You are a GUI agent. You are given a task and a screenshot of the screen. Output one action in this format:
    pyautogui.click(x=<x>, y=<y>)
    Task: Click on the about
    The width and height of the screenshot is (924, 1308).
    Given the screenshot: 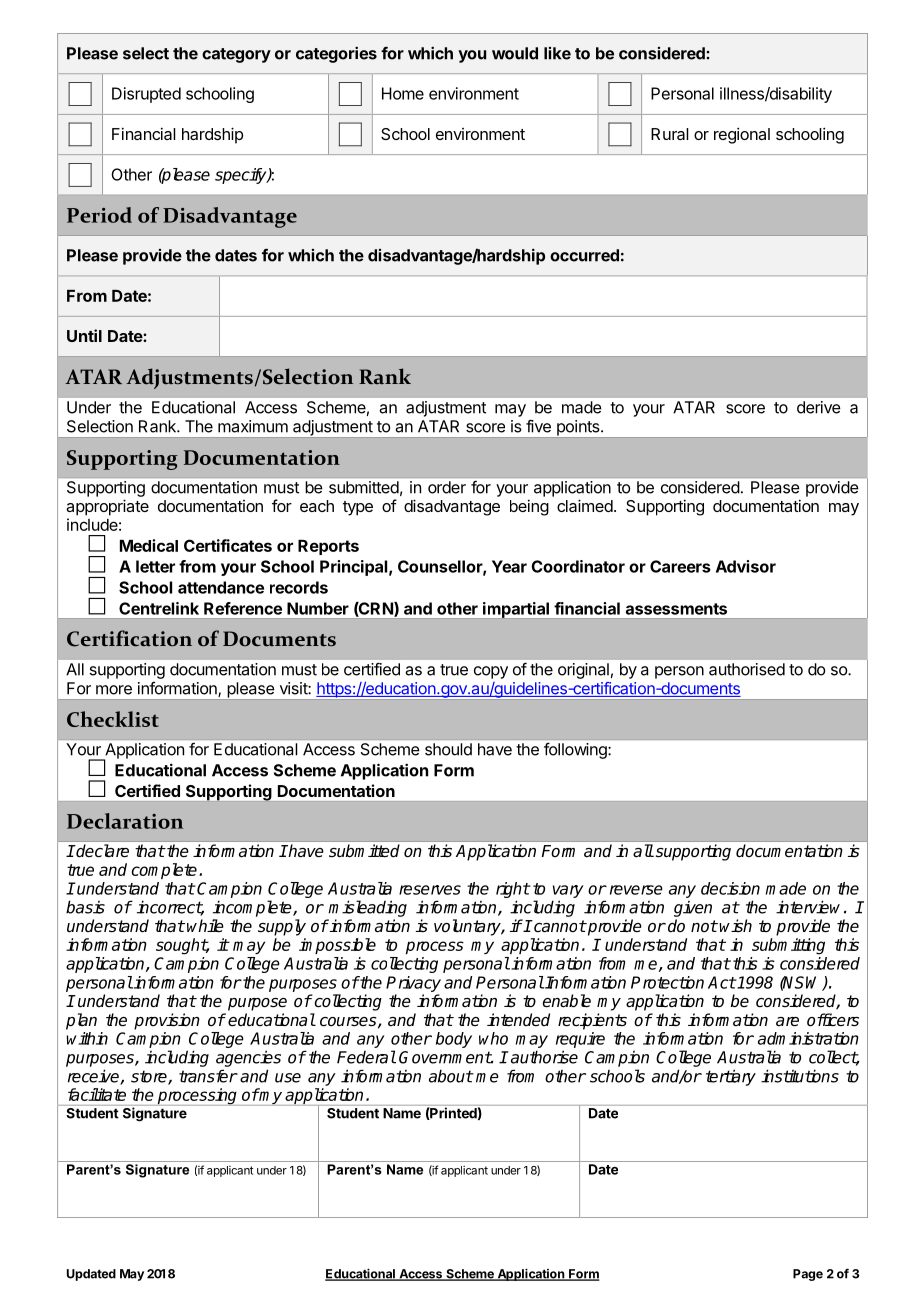 What is the action you would take?
    pyautogui.click(x=451, y=1076)
